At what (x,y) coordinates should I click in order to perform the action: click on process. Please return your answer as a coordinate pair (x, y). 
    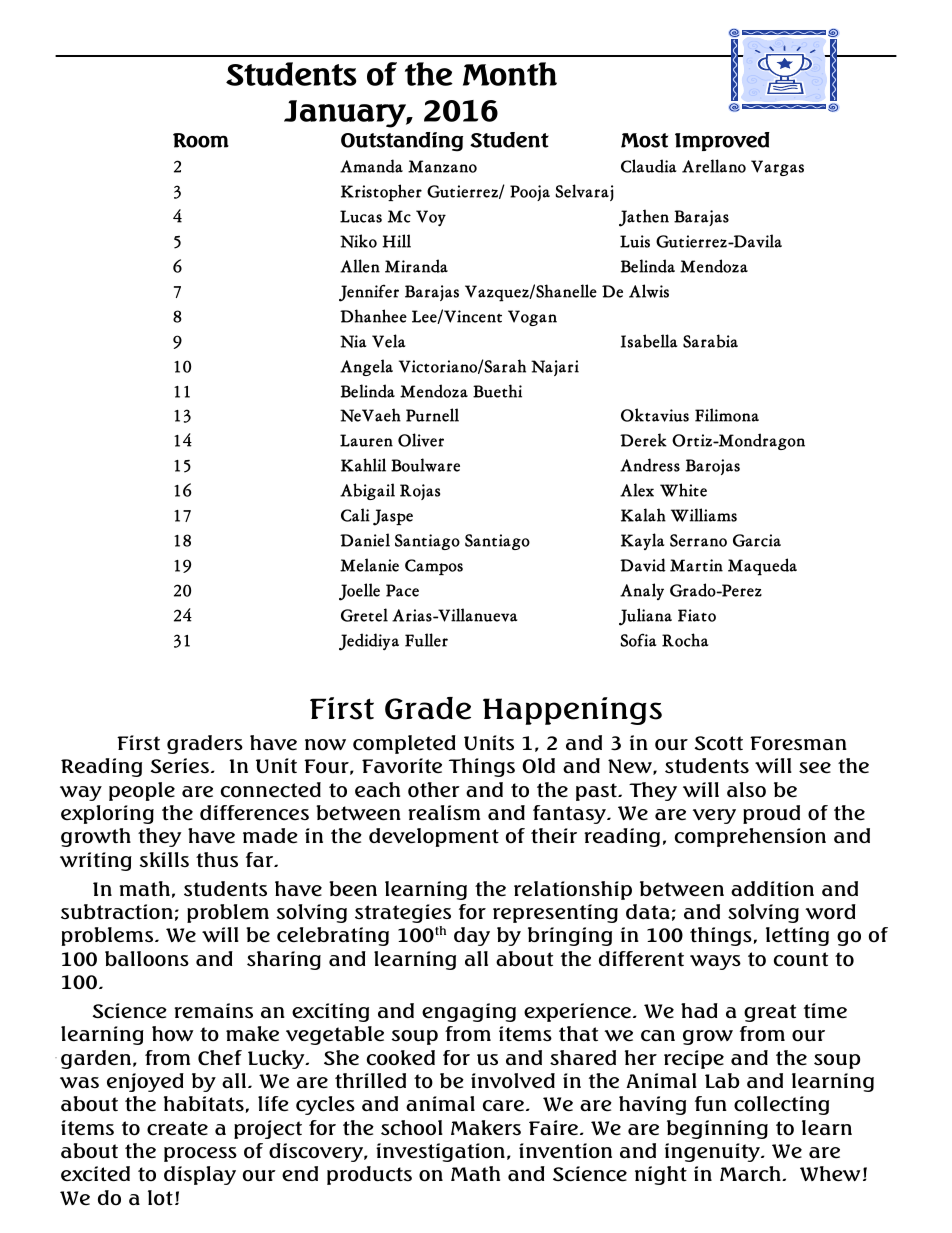
    Looking at the image, I should click on (200, 1154).
